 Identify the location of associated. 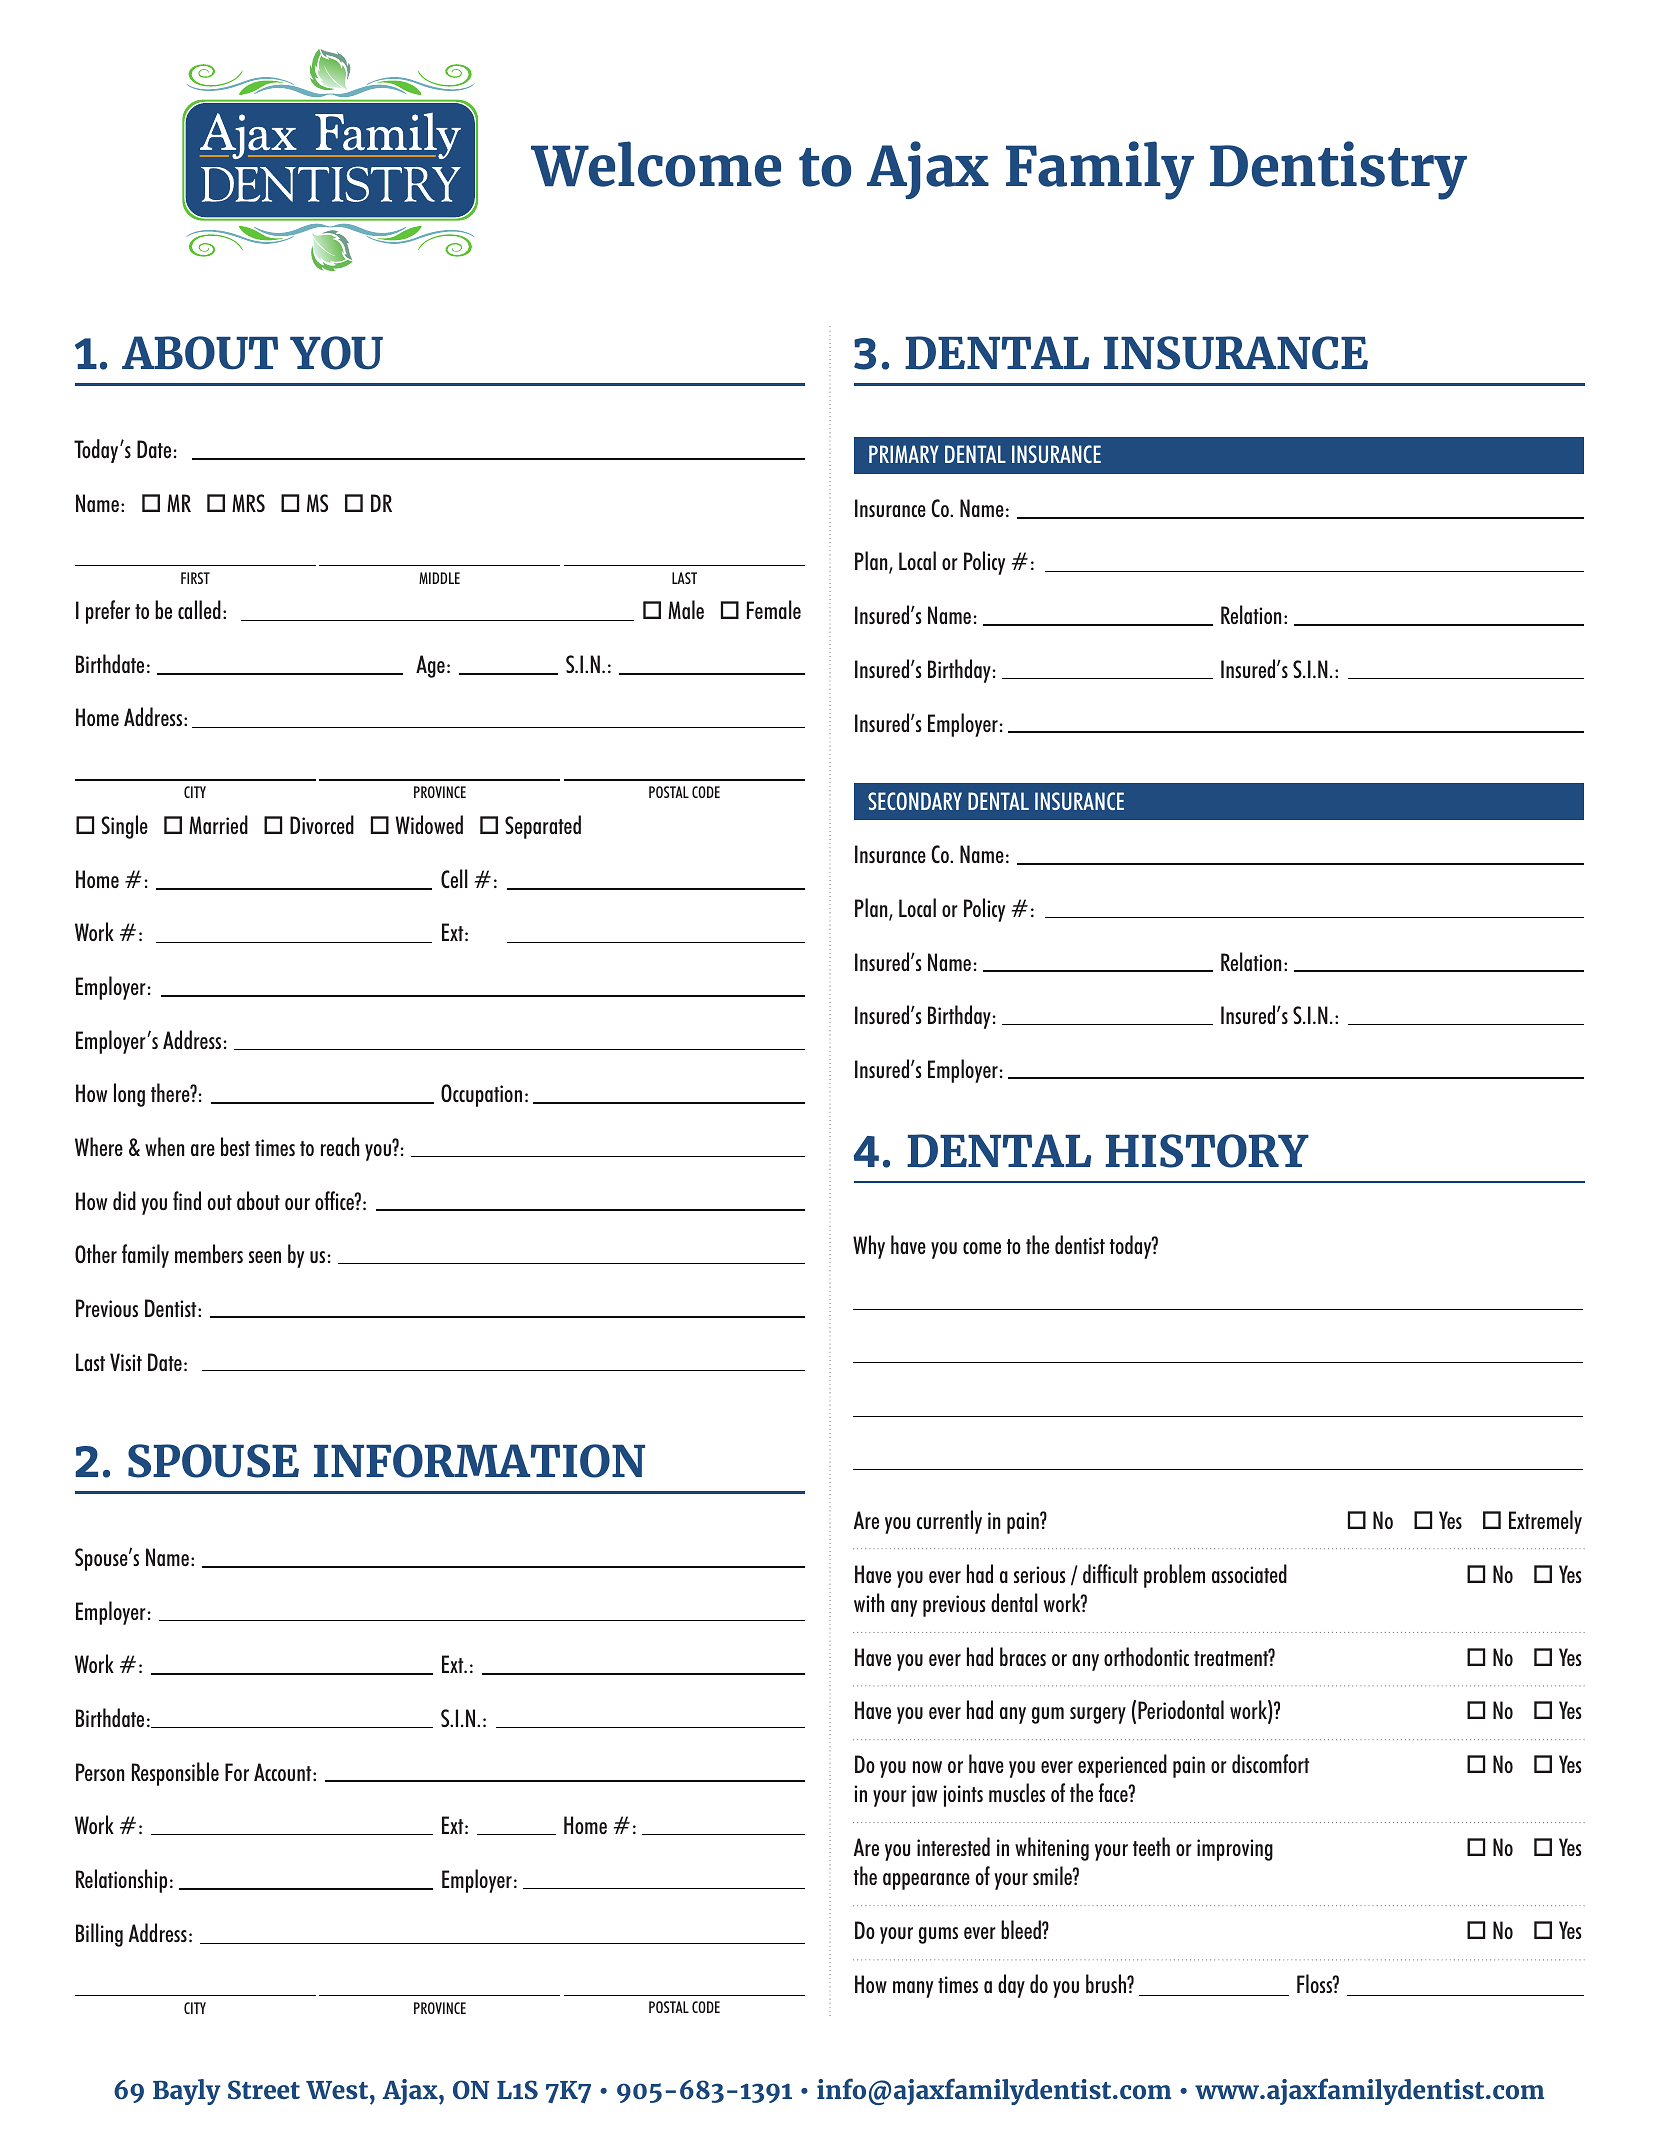
(1249, 1573).
